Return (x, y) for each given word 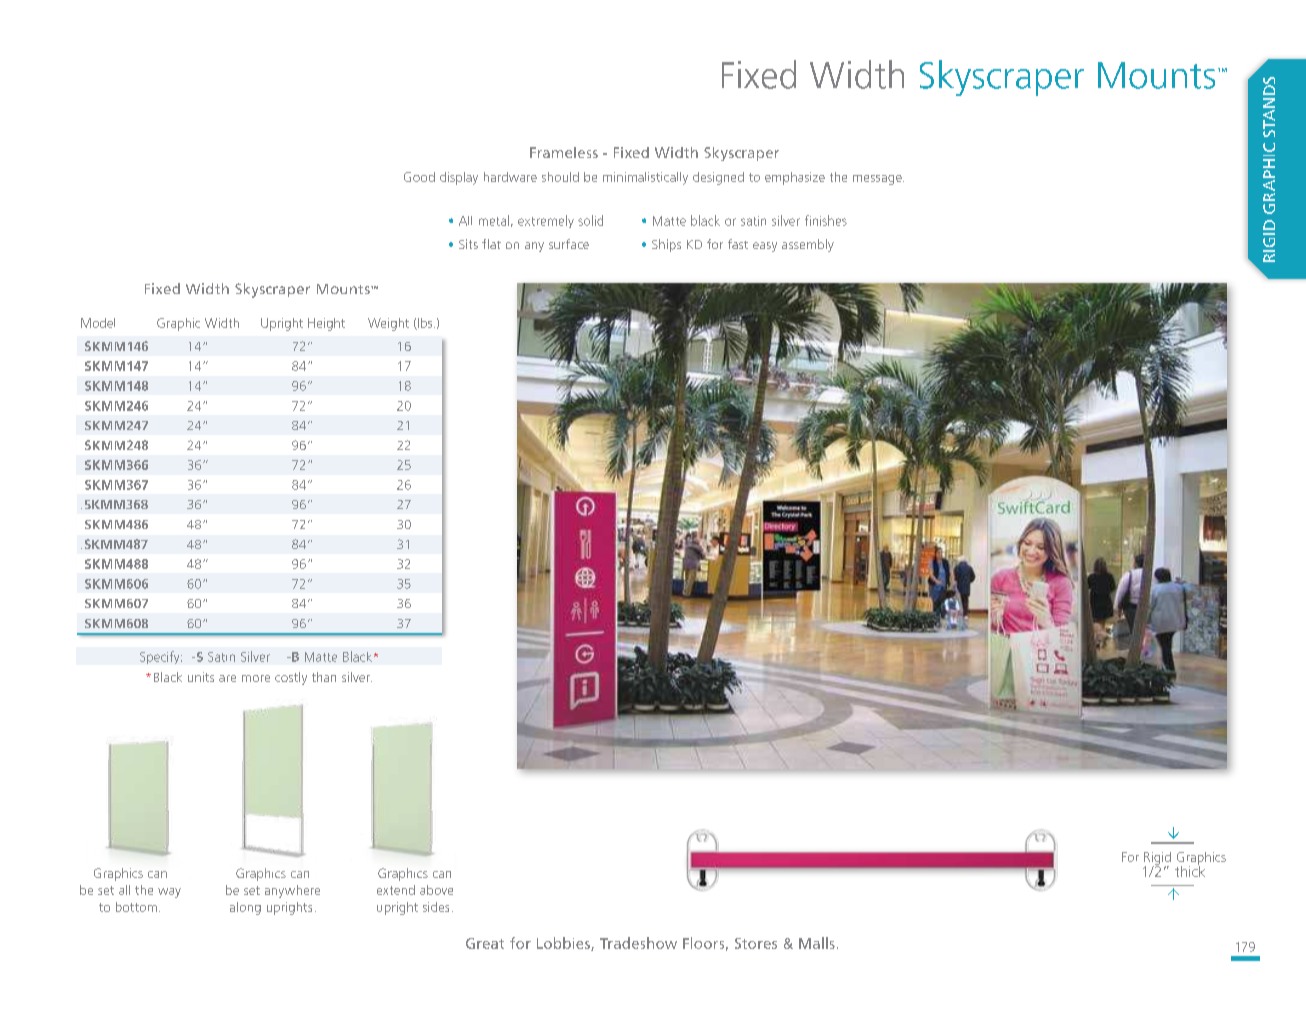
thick (1190, 870)
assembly (808, 245)
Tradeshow (638, 943)
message (878, 180)
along (245, 908)
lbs (425, 324)
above (436, 890)
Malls (817, 943)
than (324, 677)
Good (419, 177)
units (201, 677)
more (256, 678)
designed (718, 178)
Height (326, 324)
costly (291, 678)
